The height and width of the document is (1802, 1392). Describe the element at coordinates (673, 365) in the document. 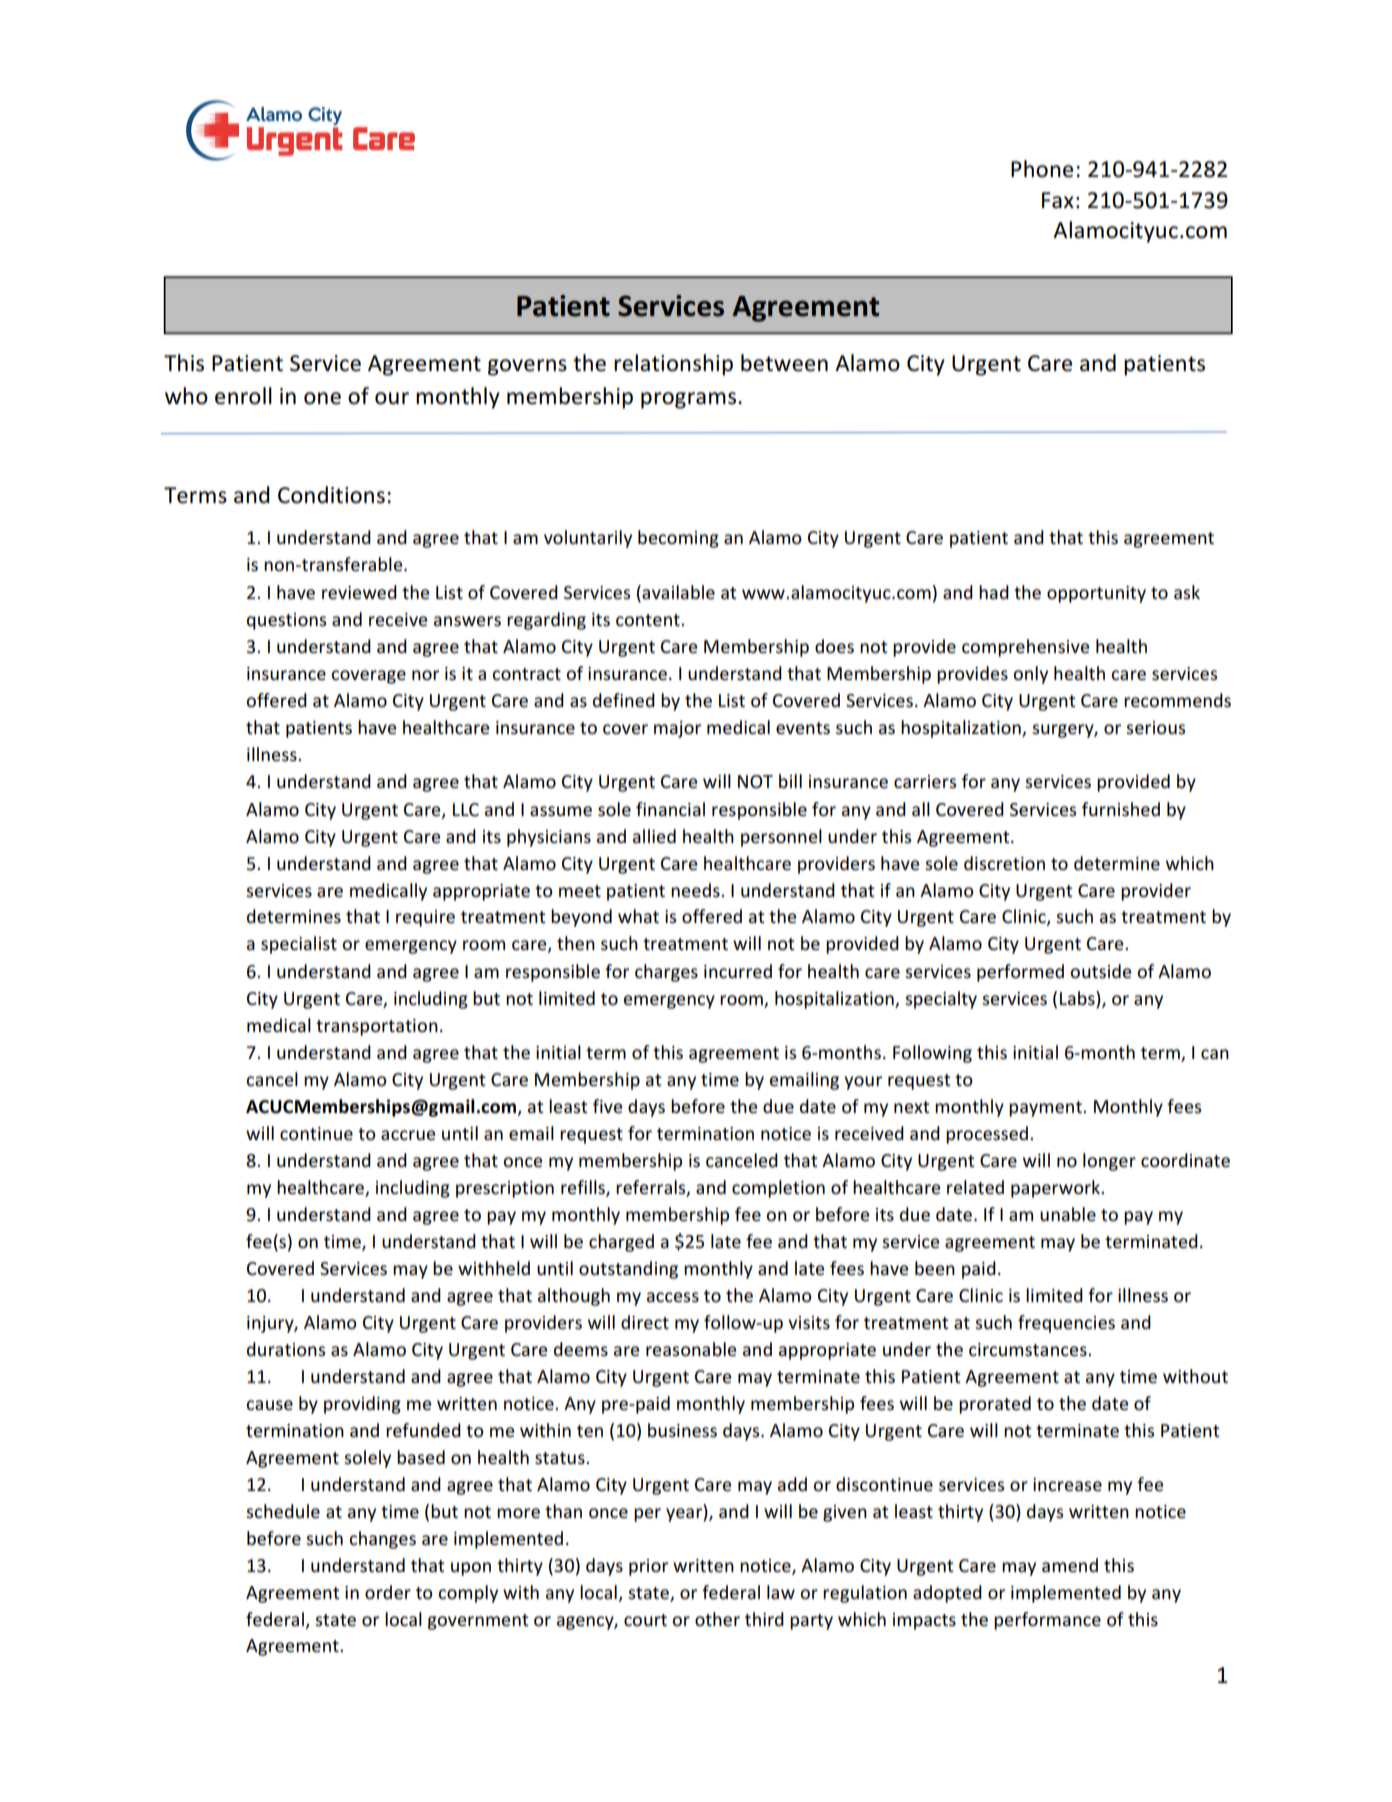

I see `relationship` at that location.
